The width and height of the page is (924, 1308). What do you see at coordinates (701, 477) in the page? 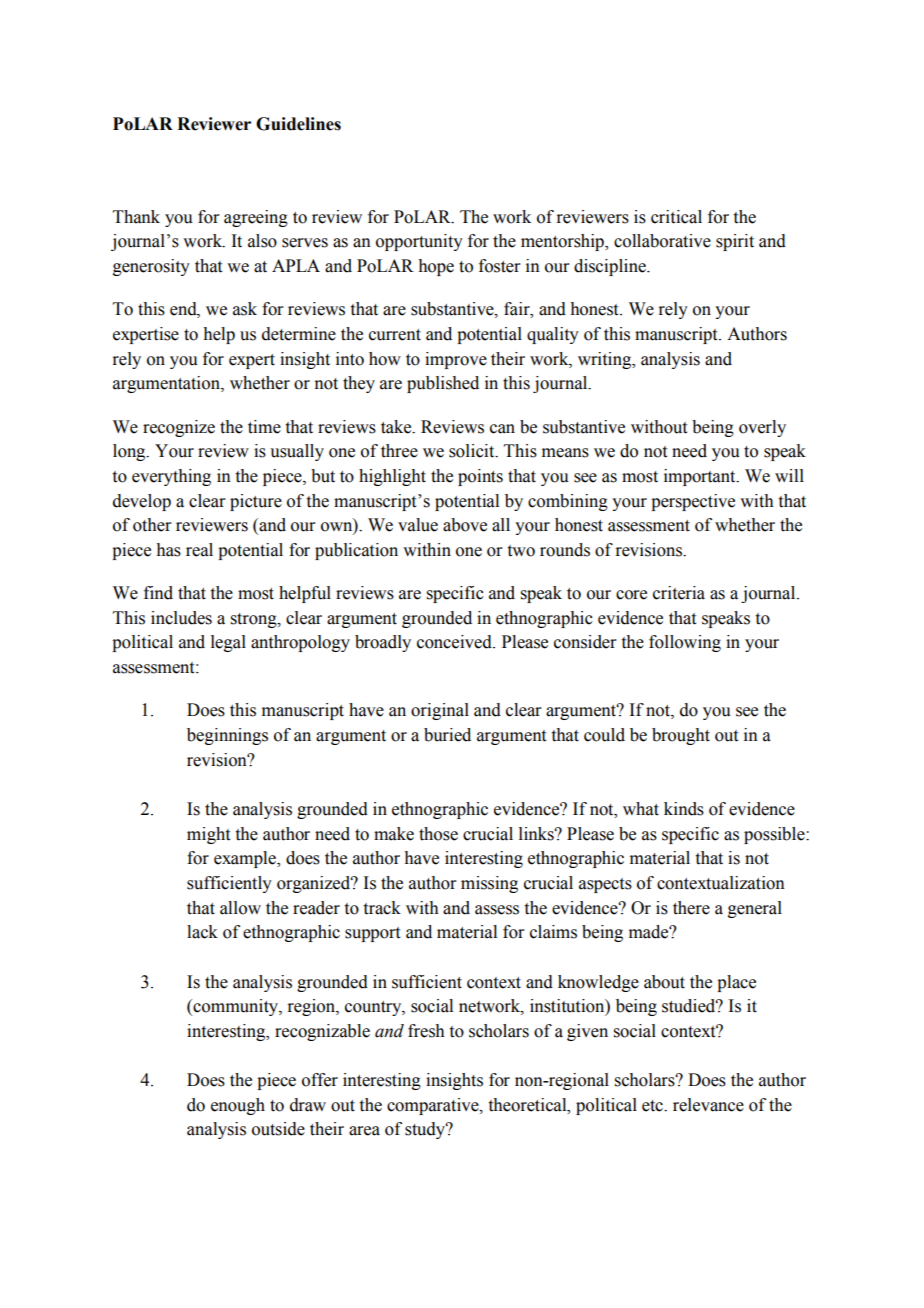
I see `important` at bounding box center [701, 477].
